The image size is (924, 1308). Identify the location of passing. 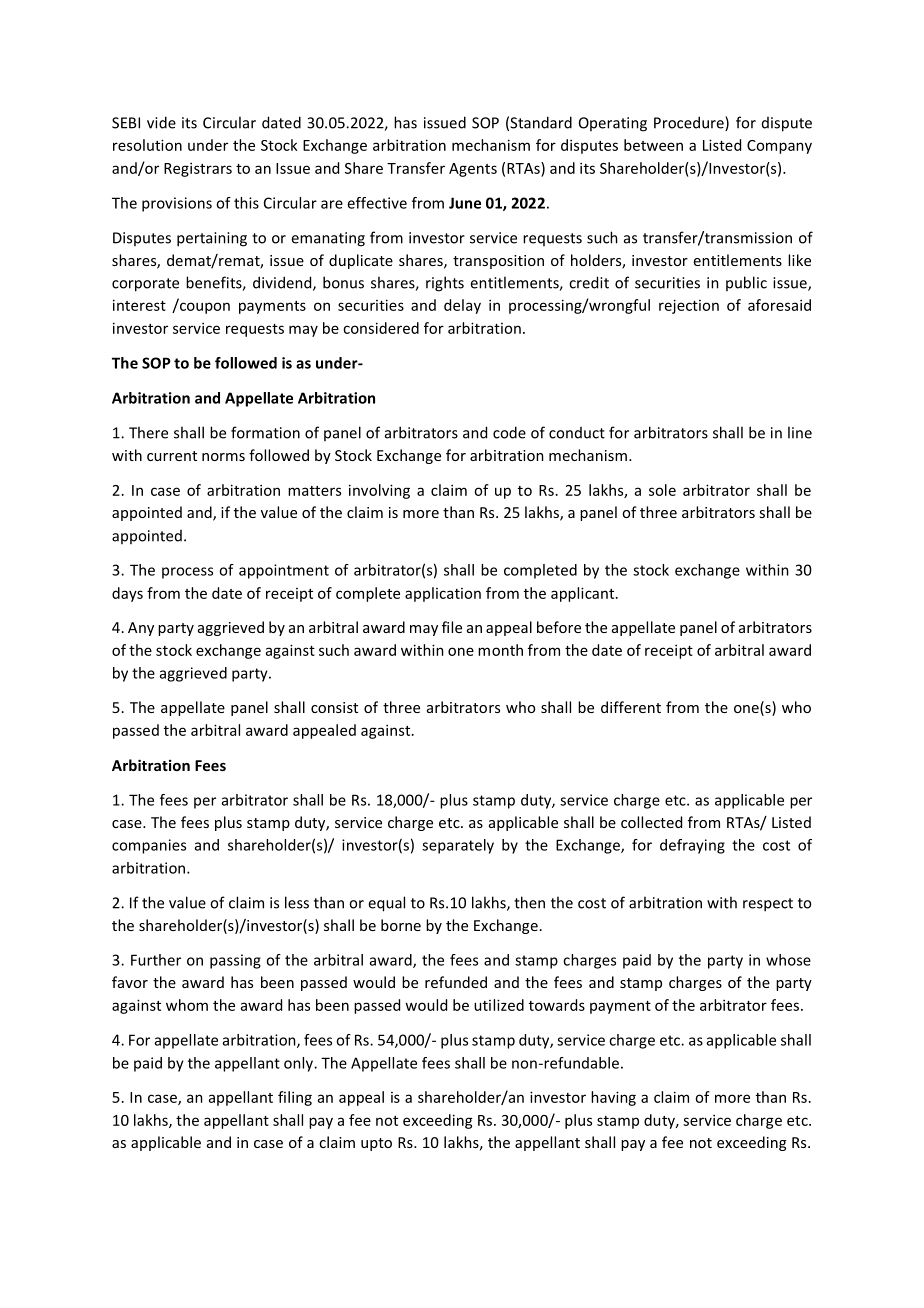
(235, 961).
